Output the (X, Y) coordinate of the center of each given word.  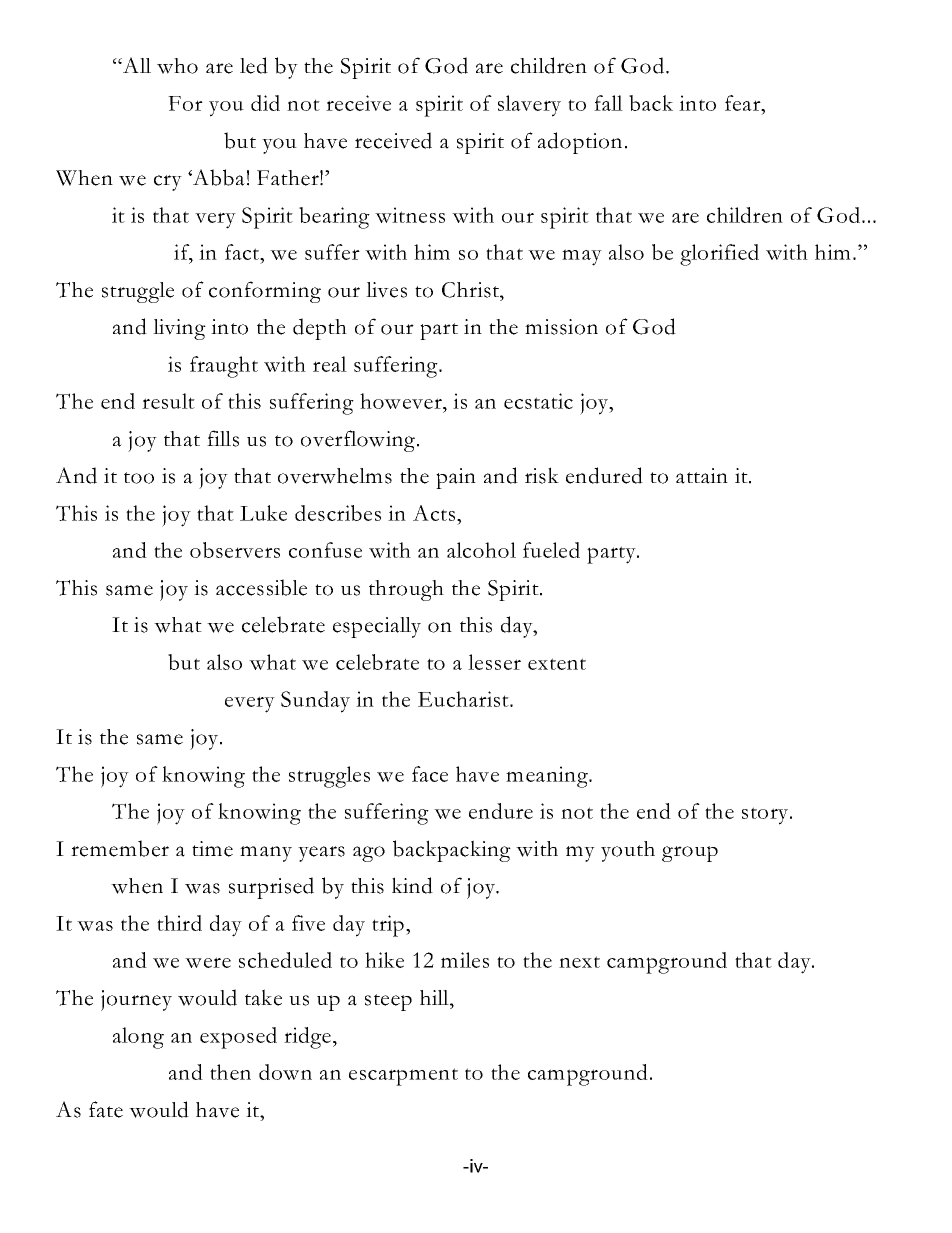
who (177, 66)
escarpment (403, 1077)
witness (410, 215)
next (579, 962)
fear (743, 103)
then (230, 1072)
